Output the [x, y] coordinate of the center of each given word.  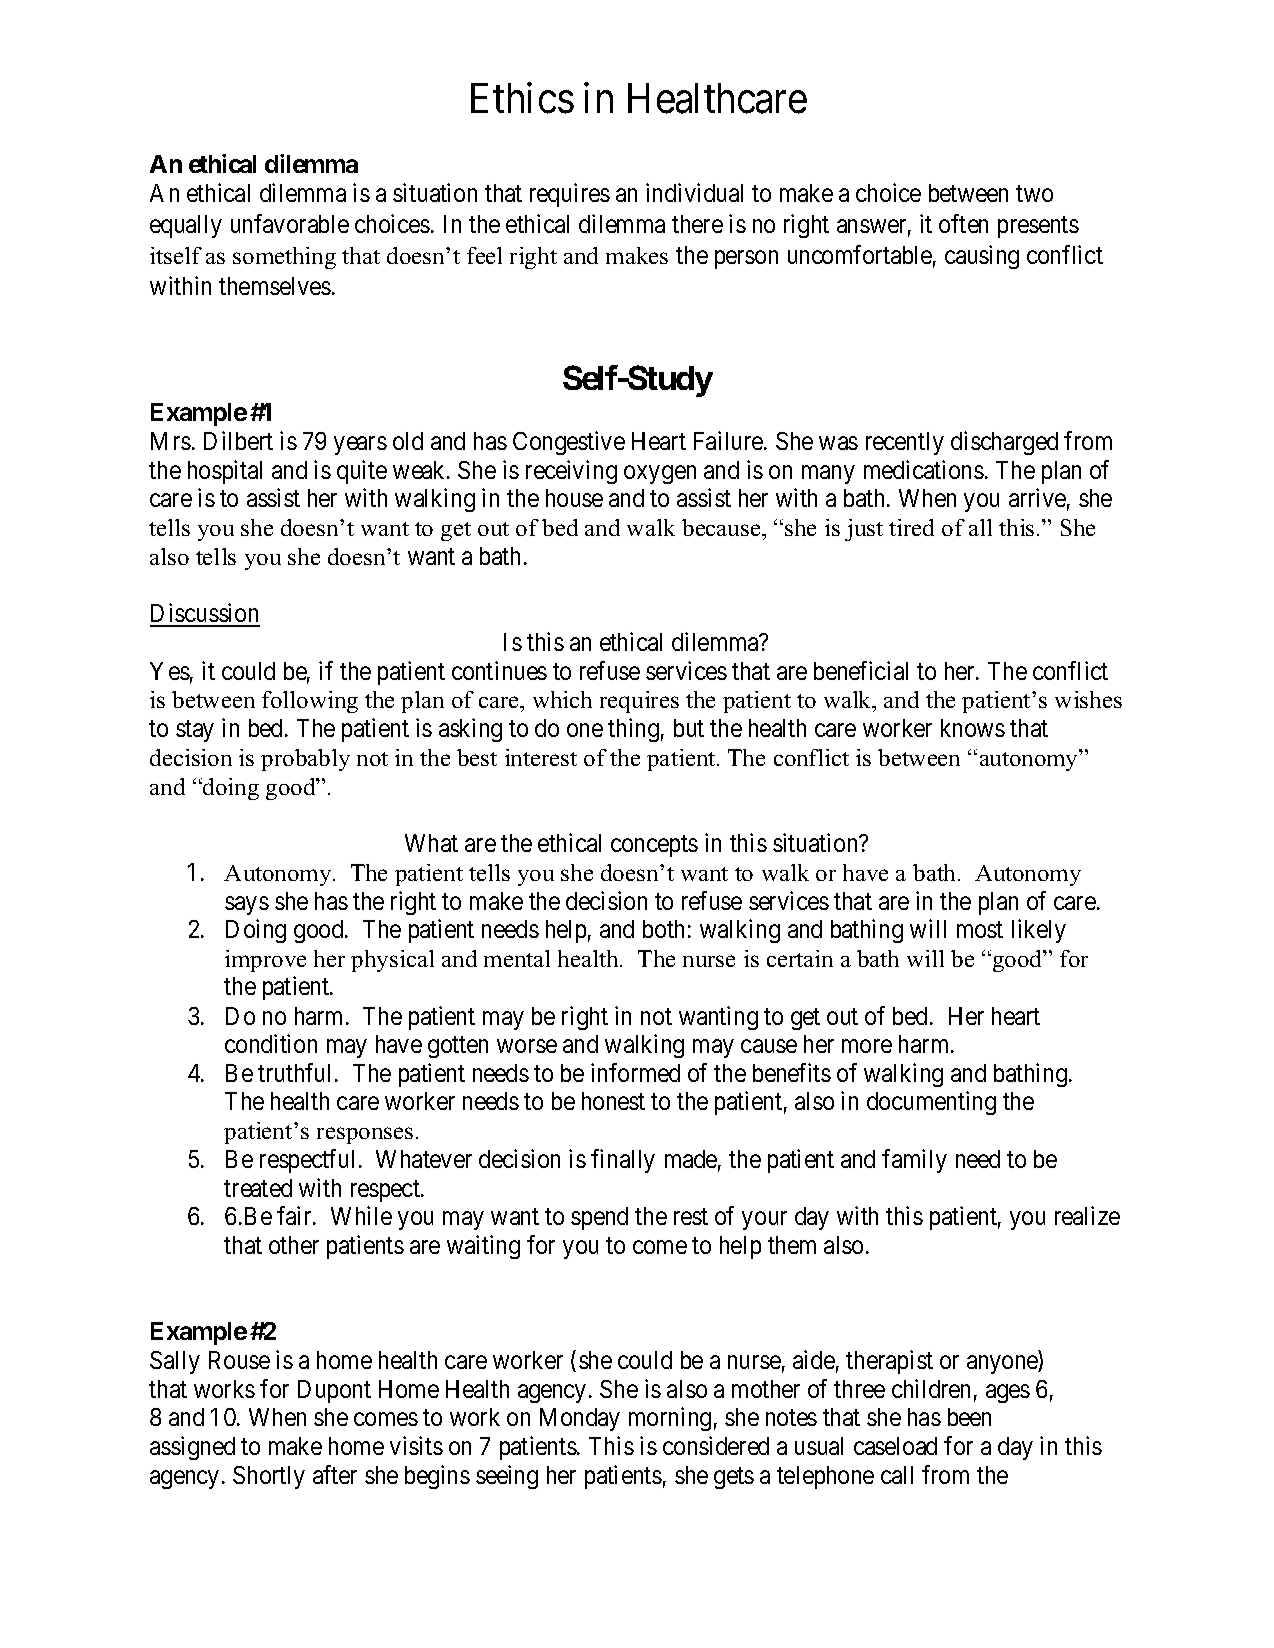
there [697, 224]
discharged [1004, 443]
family [914, 1161]
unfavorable [290, 223]
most [980, 930]
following [310, 702]
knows [973, 728]
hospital [225, 472]
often [963, 223]
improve [265, 961]
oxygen [660, 474]
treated [258, 1188]
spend [599, 1218]
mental [517, 958]
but [689, 728]
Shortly [269, 1477]
